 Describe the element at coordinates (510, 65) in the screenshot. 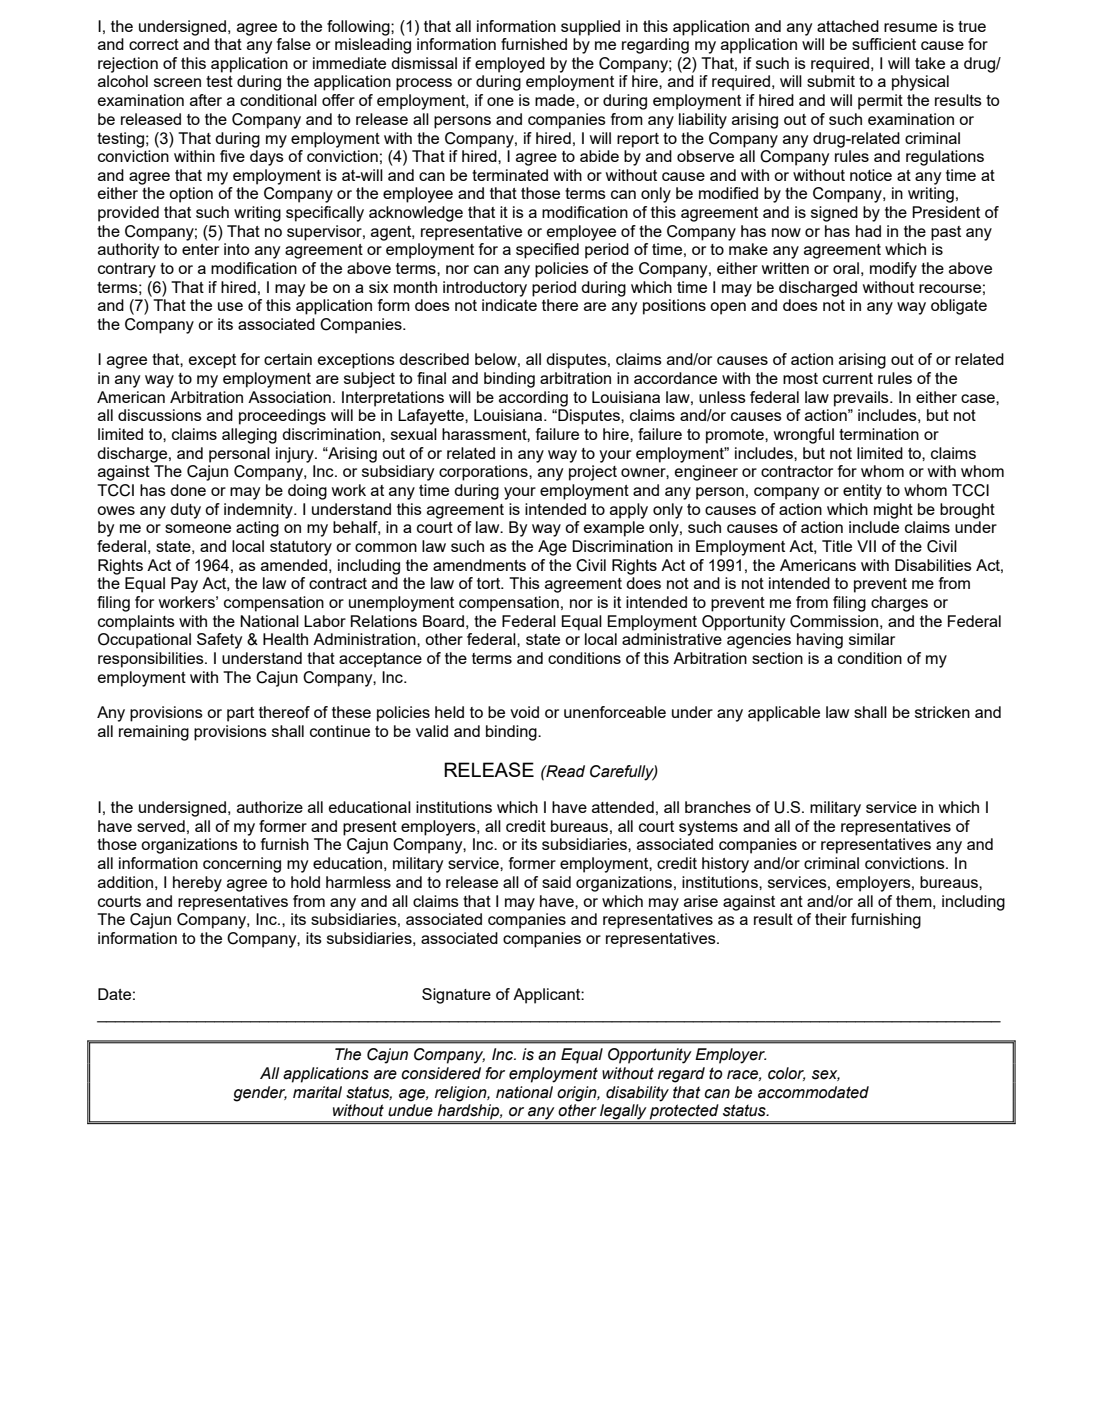

I see `employed` at that location.
